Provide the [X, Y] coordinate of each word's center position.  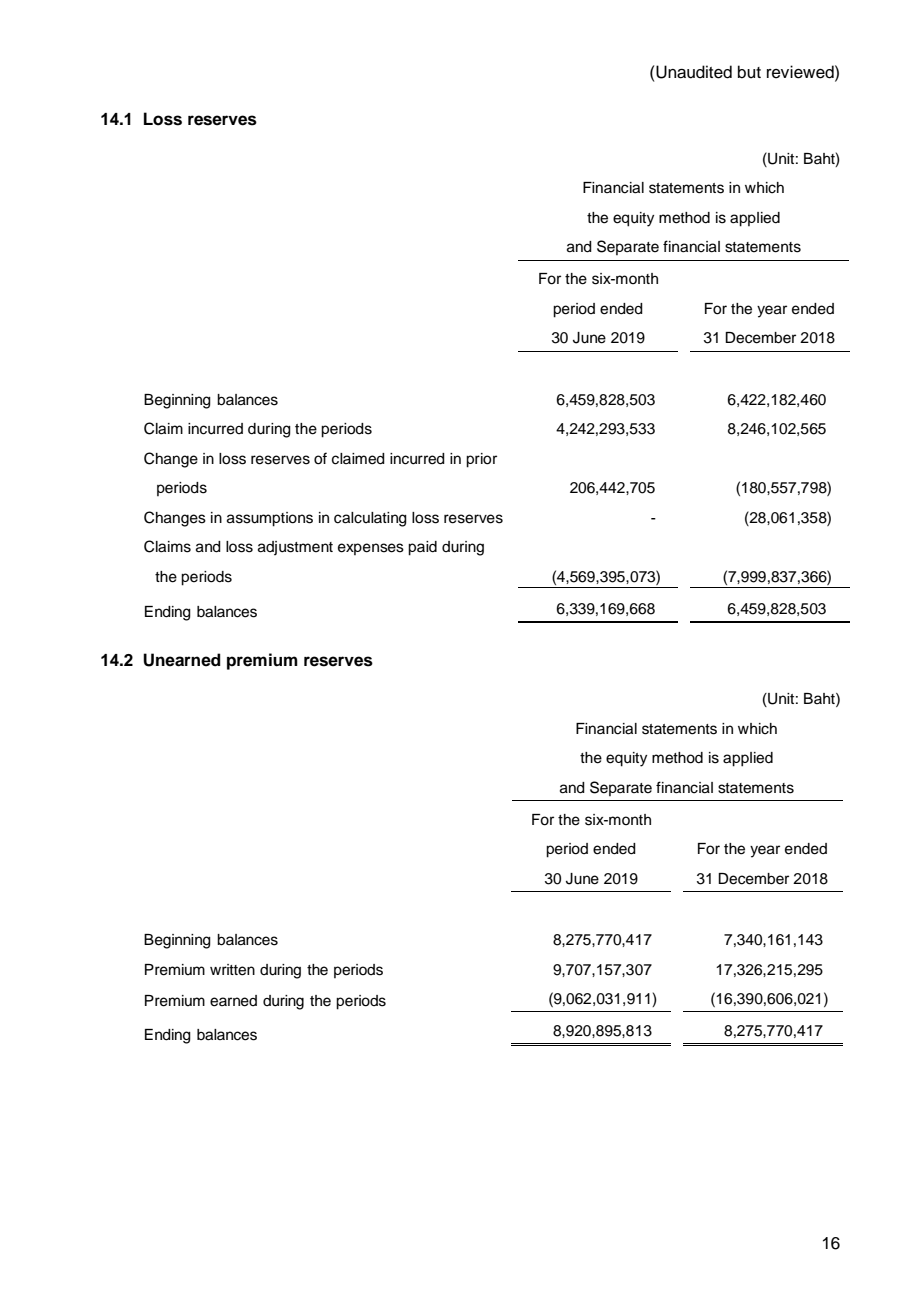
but [749, 72]
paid [422, 548]
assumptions [270, 519]
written [232, 970]
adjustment [295, 548]
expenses [371, 549]
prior [481, 460]
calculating [370, 519]
